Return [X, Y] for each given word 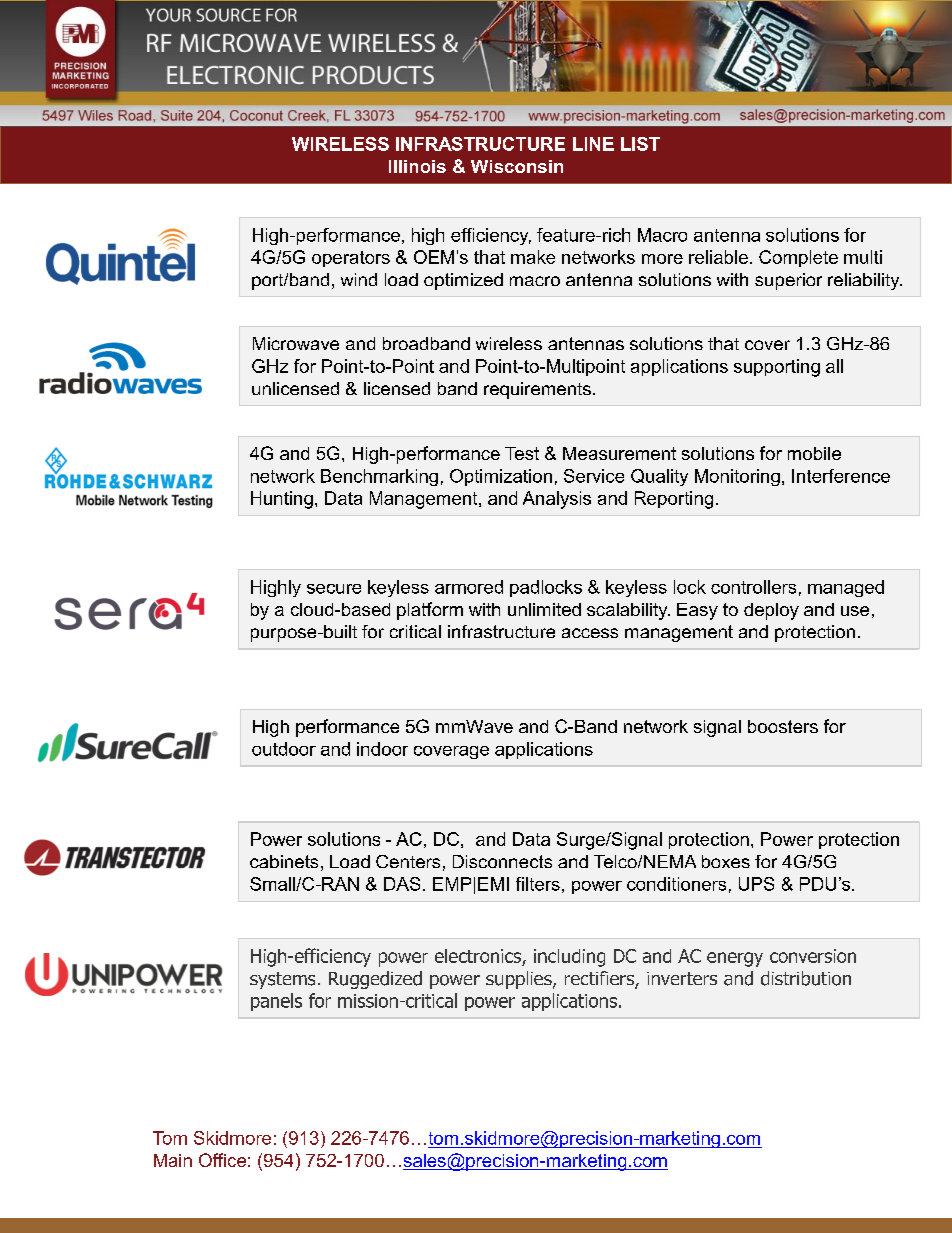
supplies [520, 980]
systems [282, 980]
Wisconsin [517, 166]
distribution [806, 978]
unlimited [544, 609]
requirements [537, 390]
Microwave [296, 343]
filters [538, 884]
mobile [814, 453]
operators [351, 259]
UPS [756, 884]
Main [173, 1160]
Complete [798, 258]
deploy [771, 611]
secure [334, 589]
